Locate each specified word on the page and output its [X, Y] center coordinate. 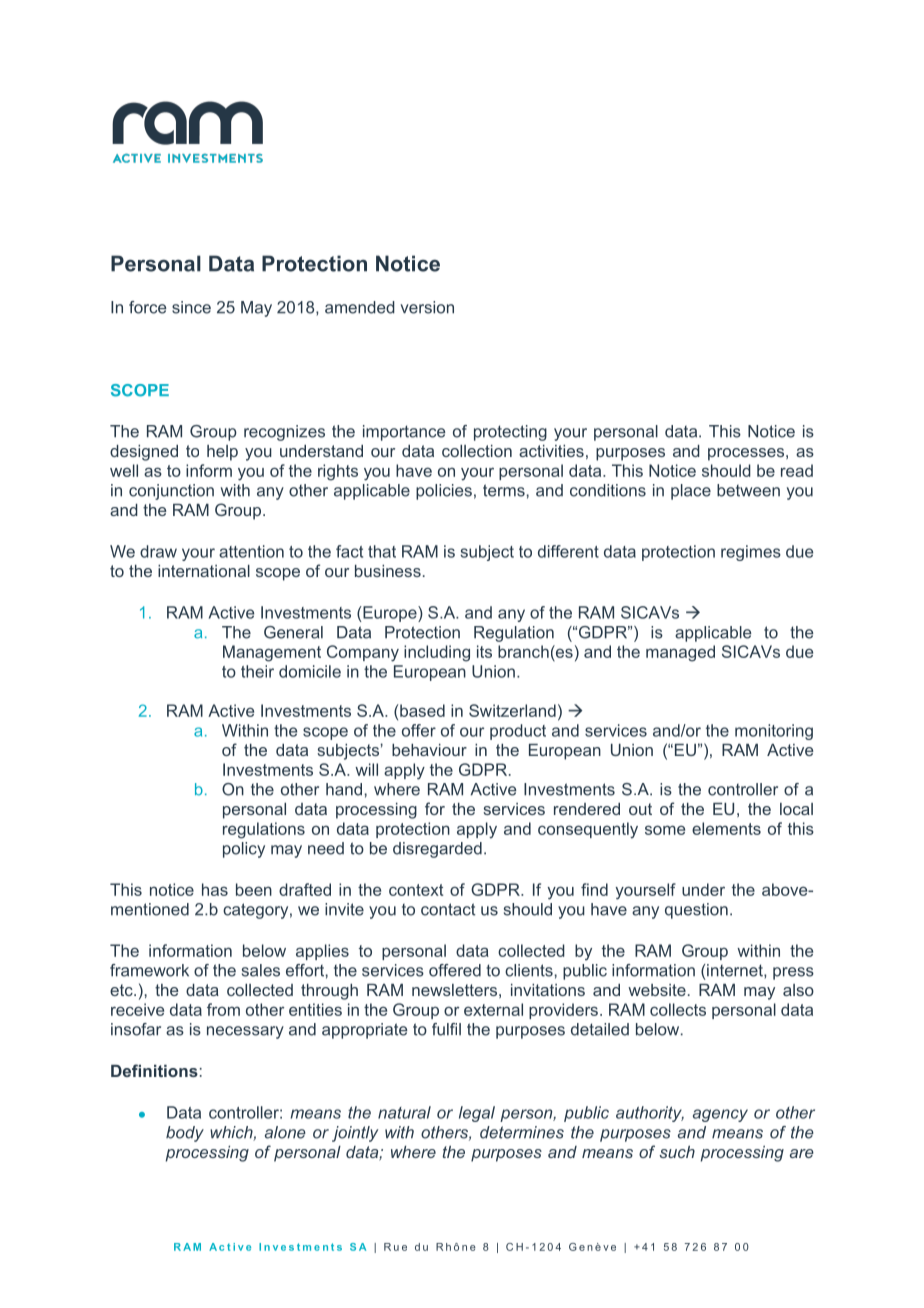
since [191, 307]
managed [680, 653]
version [427, 307]
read [797, 470]
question [696, 911]
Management [272, 653]
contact [448, 909]
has [215, 889]
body [185, 1134]
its [484, 651]
